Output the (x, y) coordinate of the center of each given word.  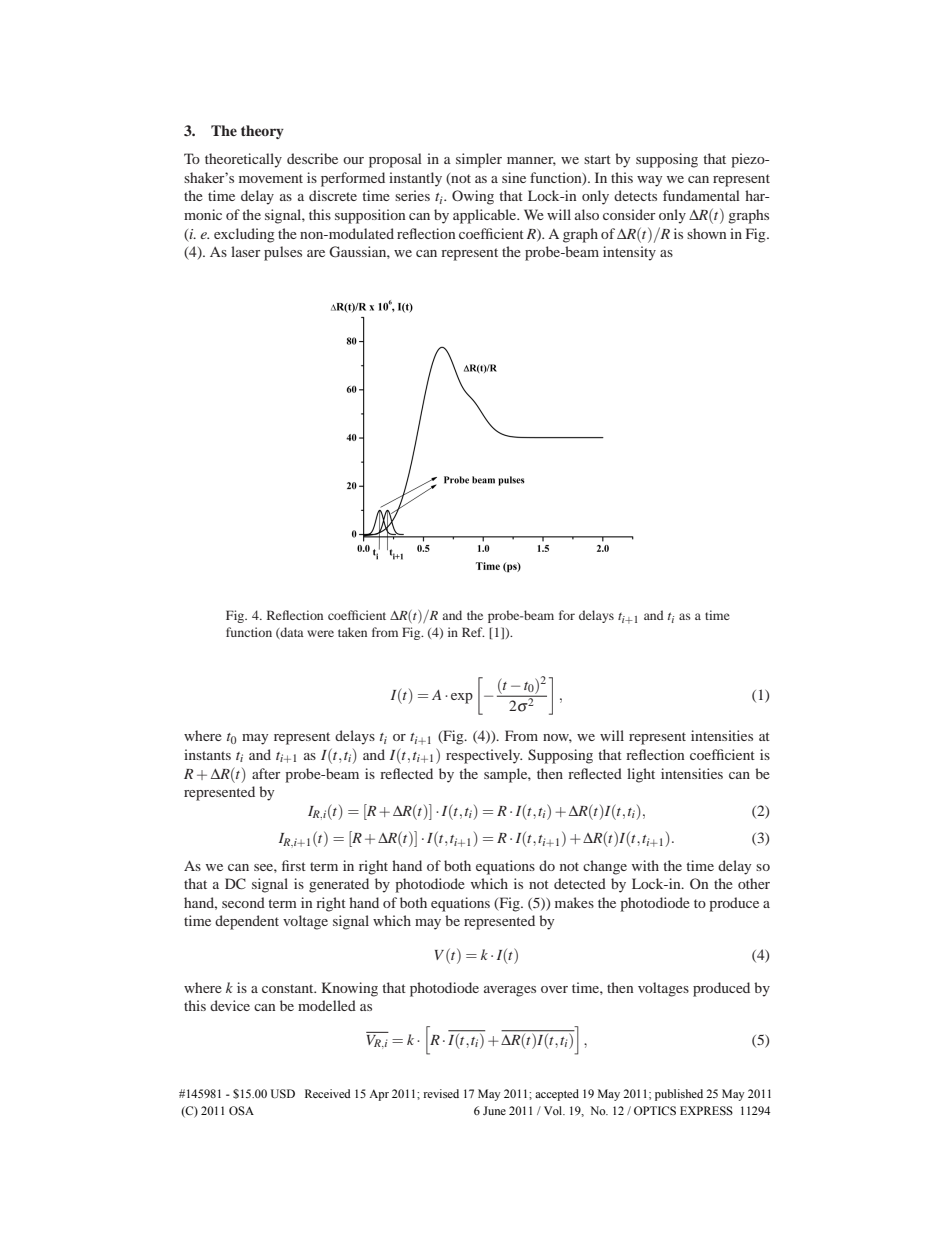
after (266, 773)
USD (283, 1093)
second (243, 902)
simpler (479, 160)
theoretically (243, 160)
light (641, 775)
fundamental (701, 195)
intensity (629, 253)
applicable (486, 216)
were (320, 633)
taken (352, 632)
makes (574, 902)
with (645, 865)
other (754, 883)
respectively (484, 756)
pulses (283, 253)
